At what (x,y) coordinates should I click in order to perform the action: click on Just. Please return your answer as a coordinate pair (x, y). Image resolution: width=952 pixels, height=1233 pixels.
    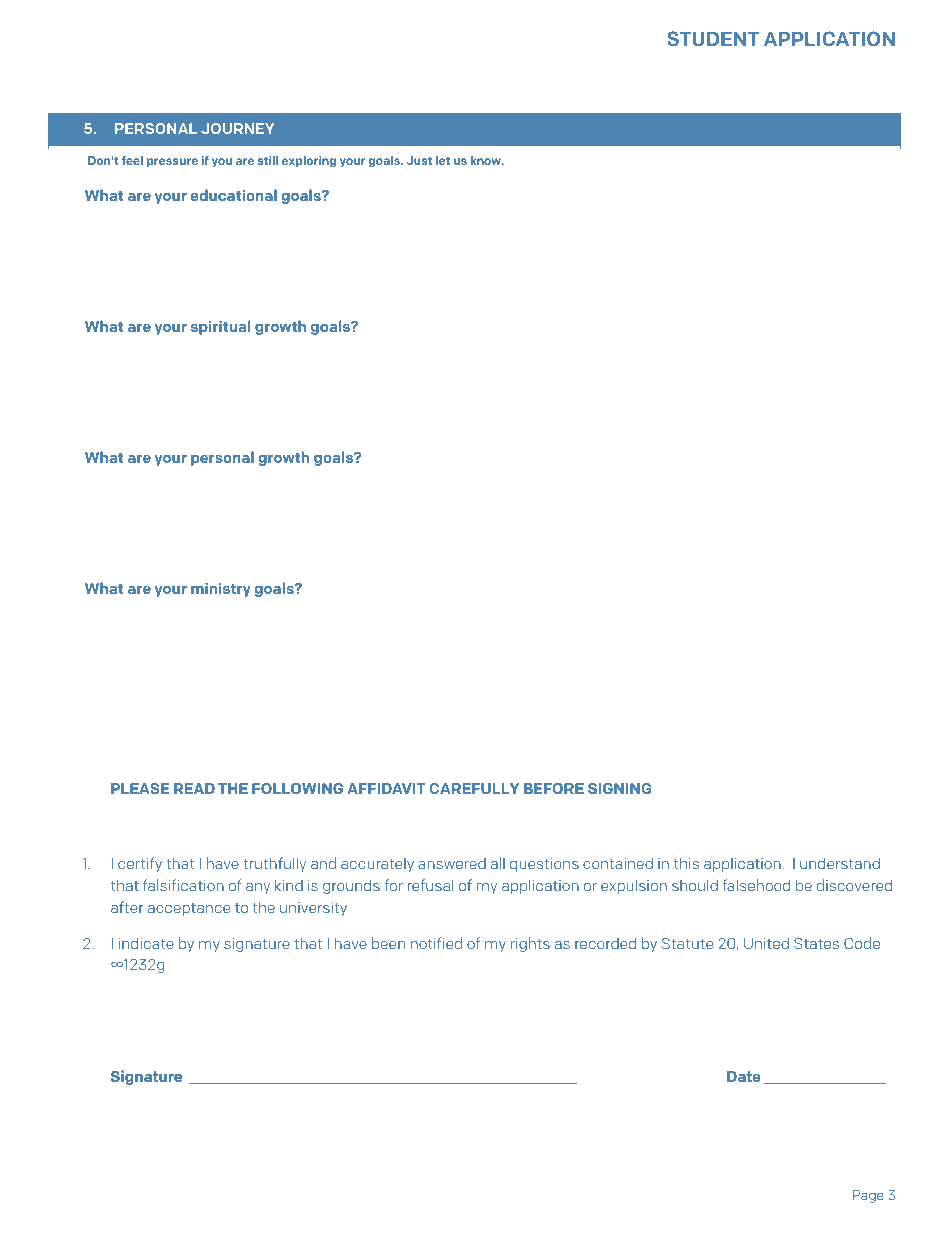
    Looking at the image, I should click on (419, 160).
